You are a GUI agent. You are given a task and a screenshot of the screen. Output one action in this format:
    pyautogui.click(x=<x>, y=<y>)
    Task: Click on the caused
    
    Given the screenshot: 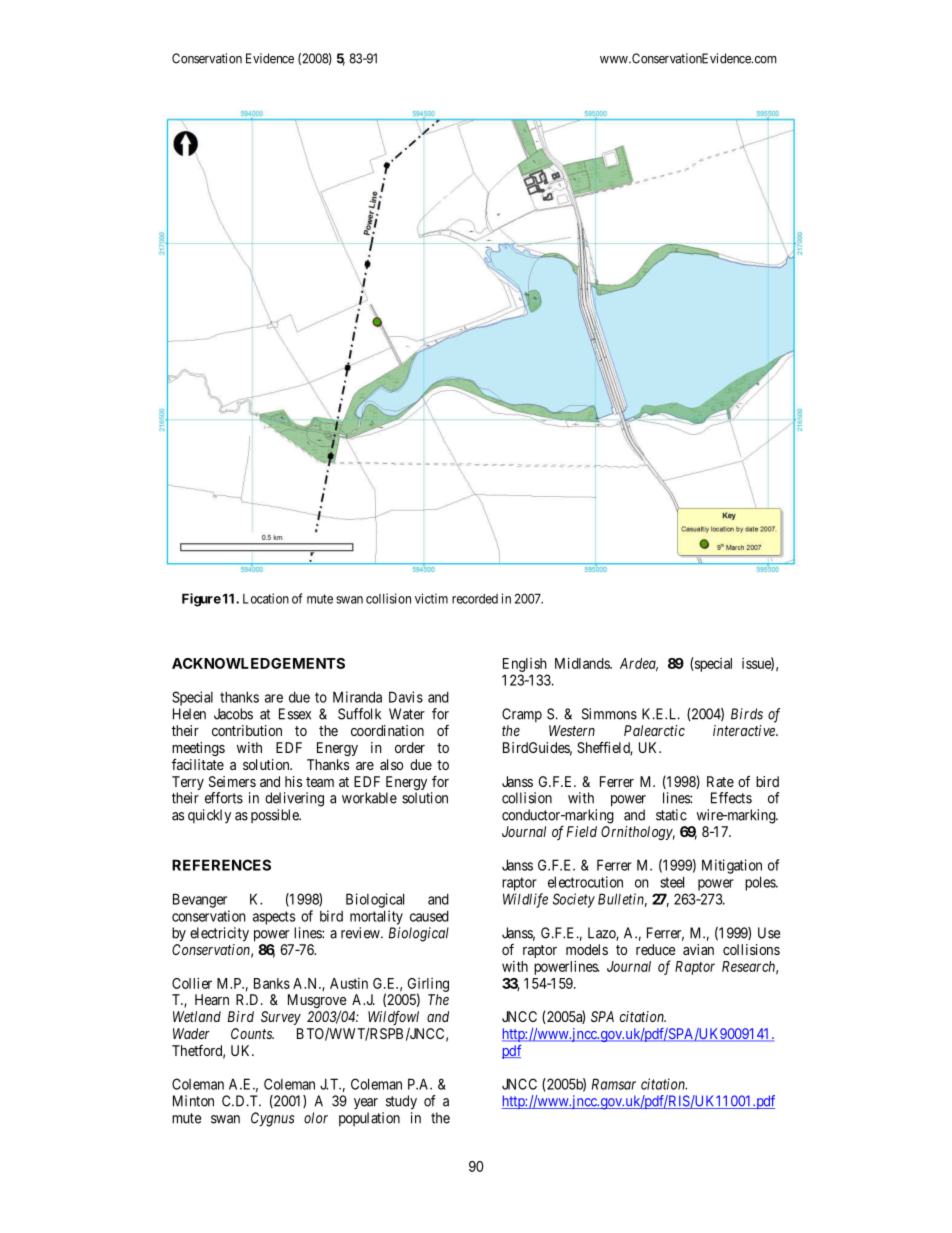 What is the action you would take?
    pyautogui.click(x=429, y=916)
